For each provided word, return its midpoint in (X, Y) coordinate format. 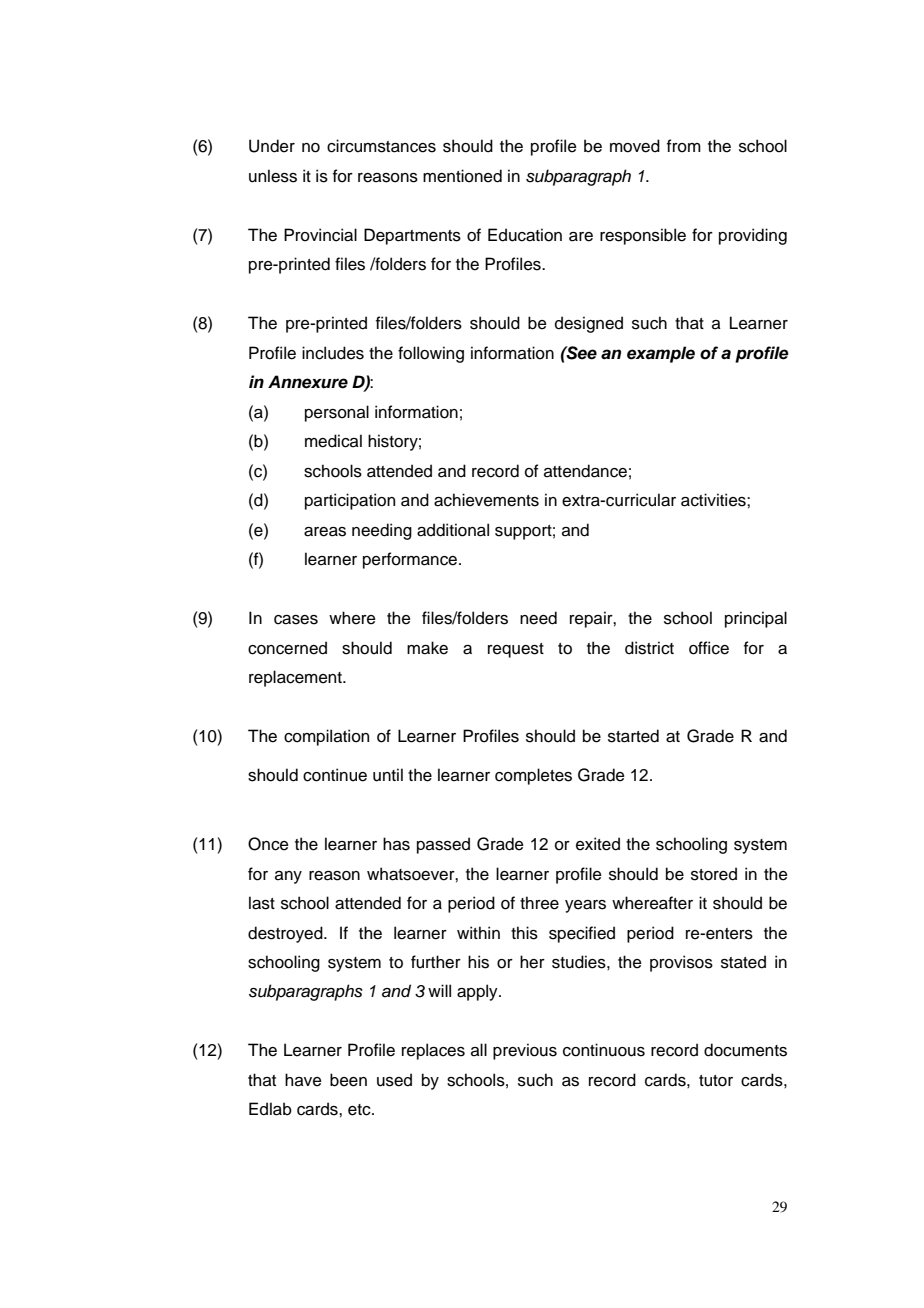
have (303, 1080)
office (709, 648)
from (684, 146)
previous (525, 1051)
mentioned (462, 176)
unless (273, 176)
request (516, 650)
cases (296, 620)
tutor (716, 1081)
